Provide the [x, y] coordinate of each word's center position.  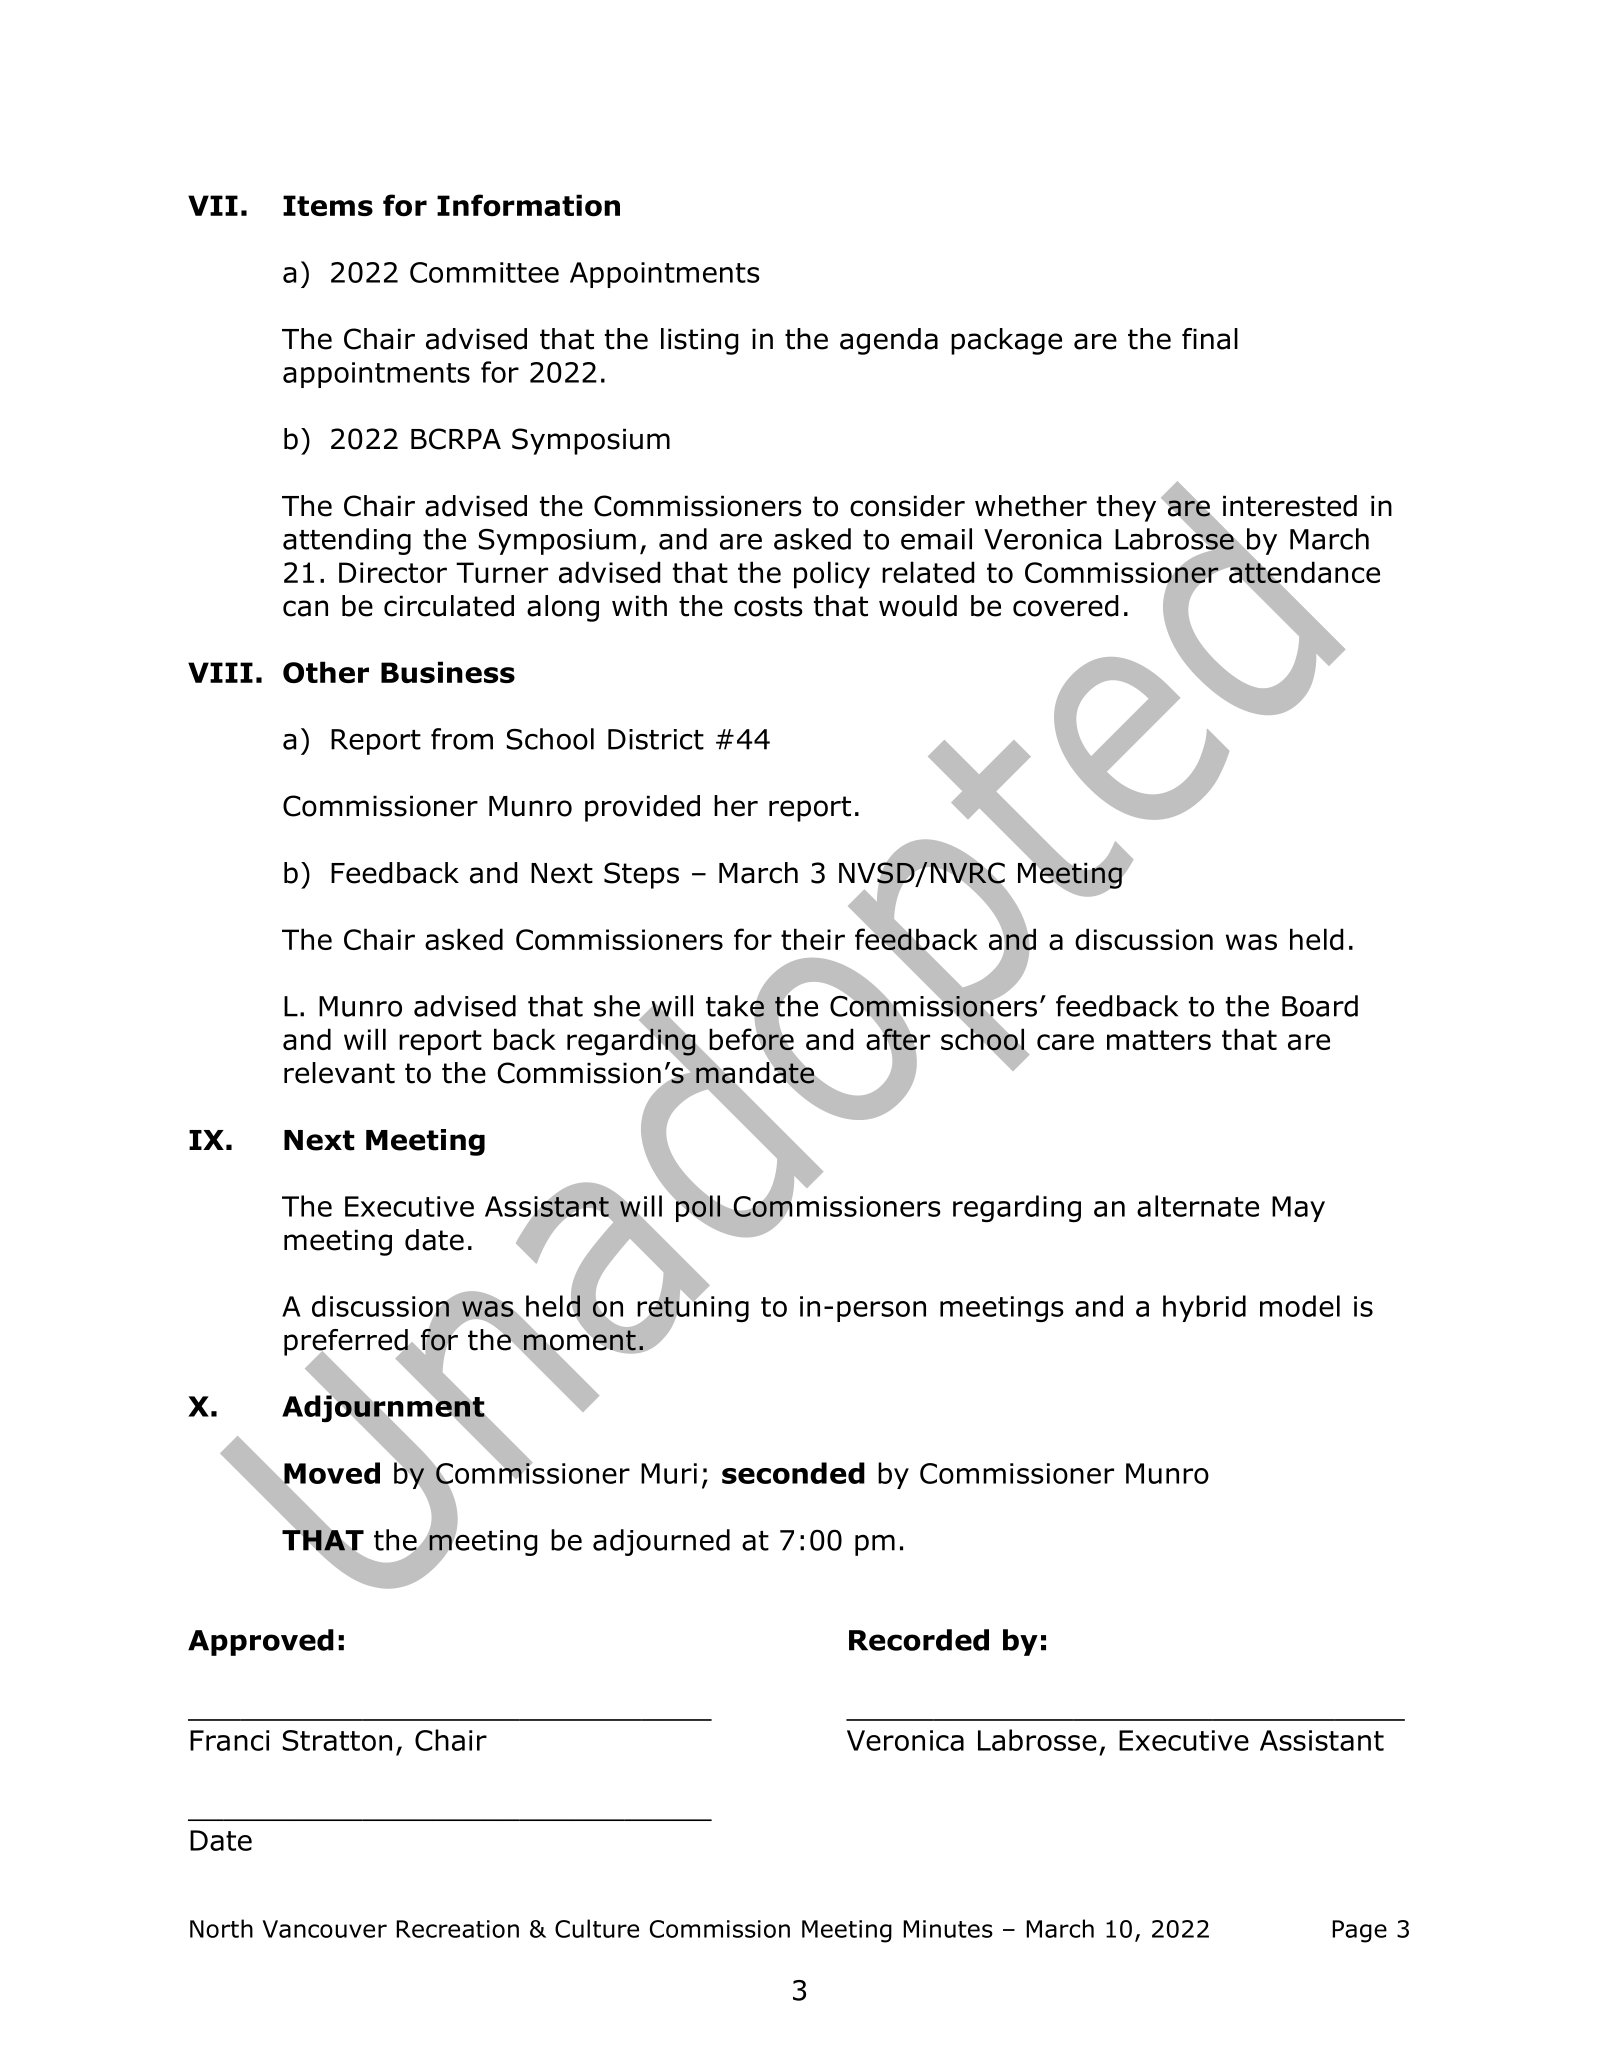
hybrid [1204, 1308]
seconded [793, 1473]
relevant [339, 1073]
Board [1320, 1006]
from [462, 739]
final [1210, 339]
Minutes [948, 1929]
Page [1359, 1931]
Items [328, 205]
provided [642, 808]
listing [700, 341]
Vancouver [324, 1929]
